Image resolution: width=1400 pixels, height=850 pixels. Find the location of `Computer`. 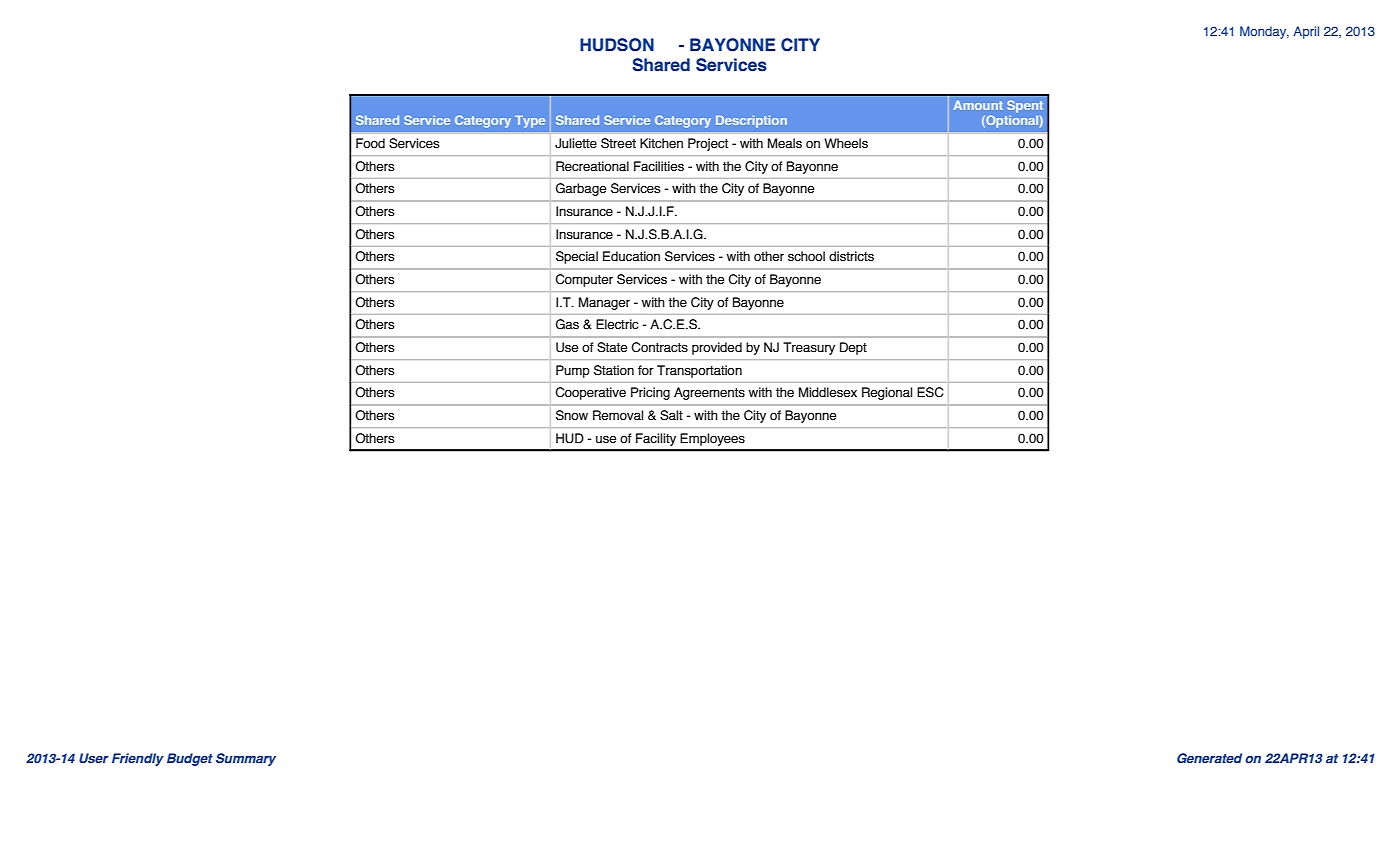

Computer is located at coordinates (584, 280).
